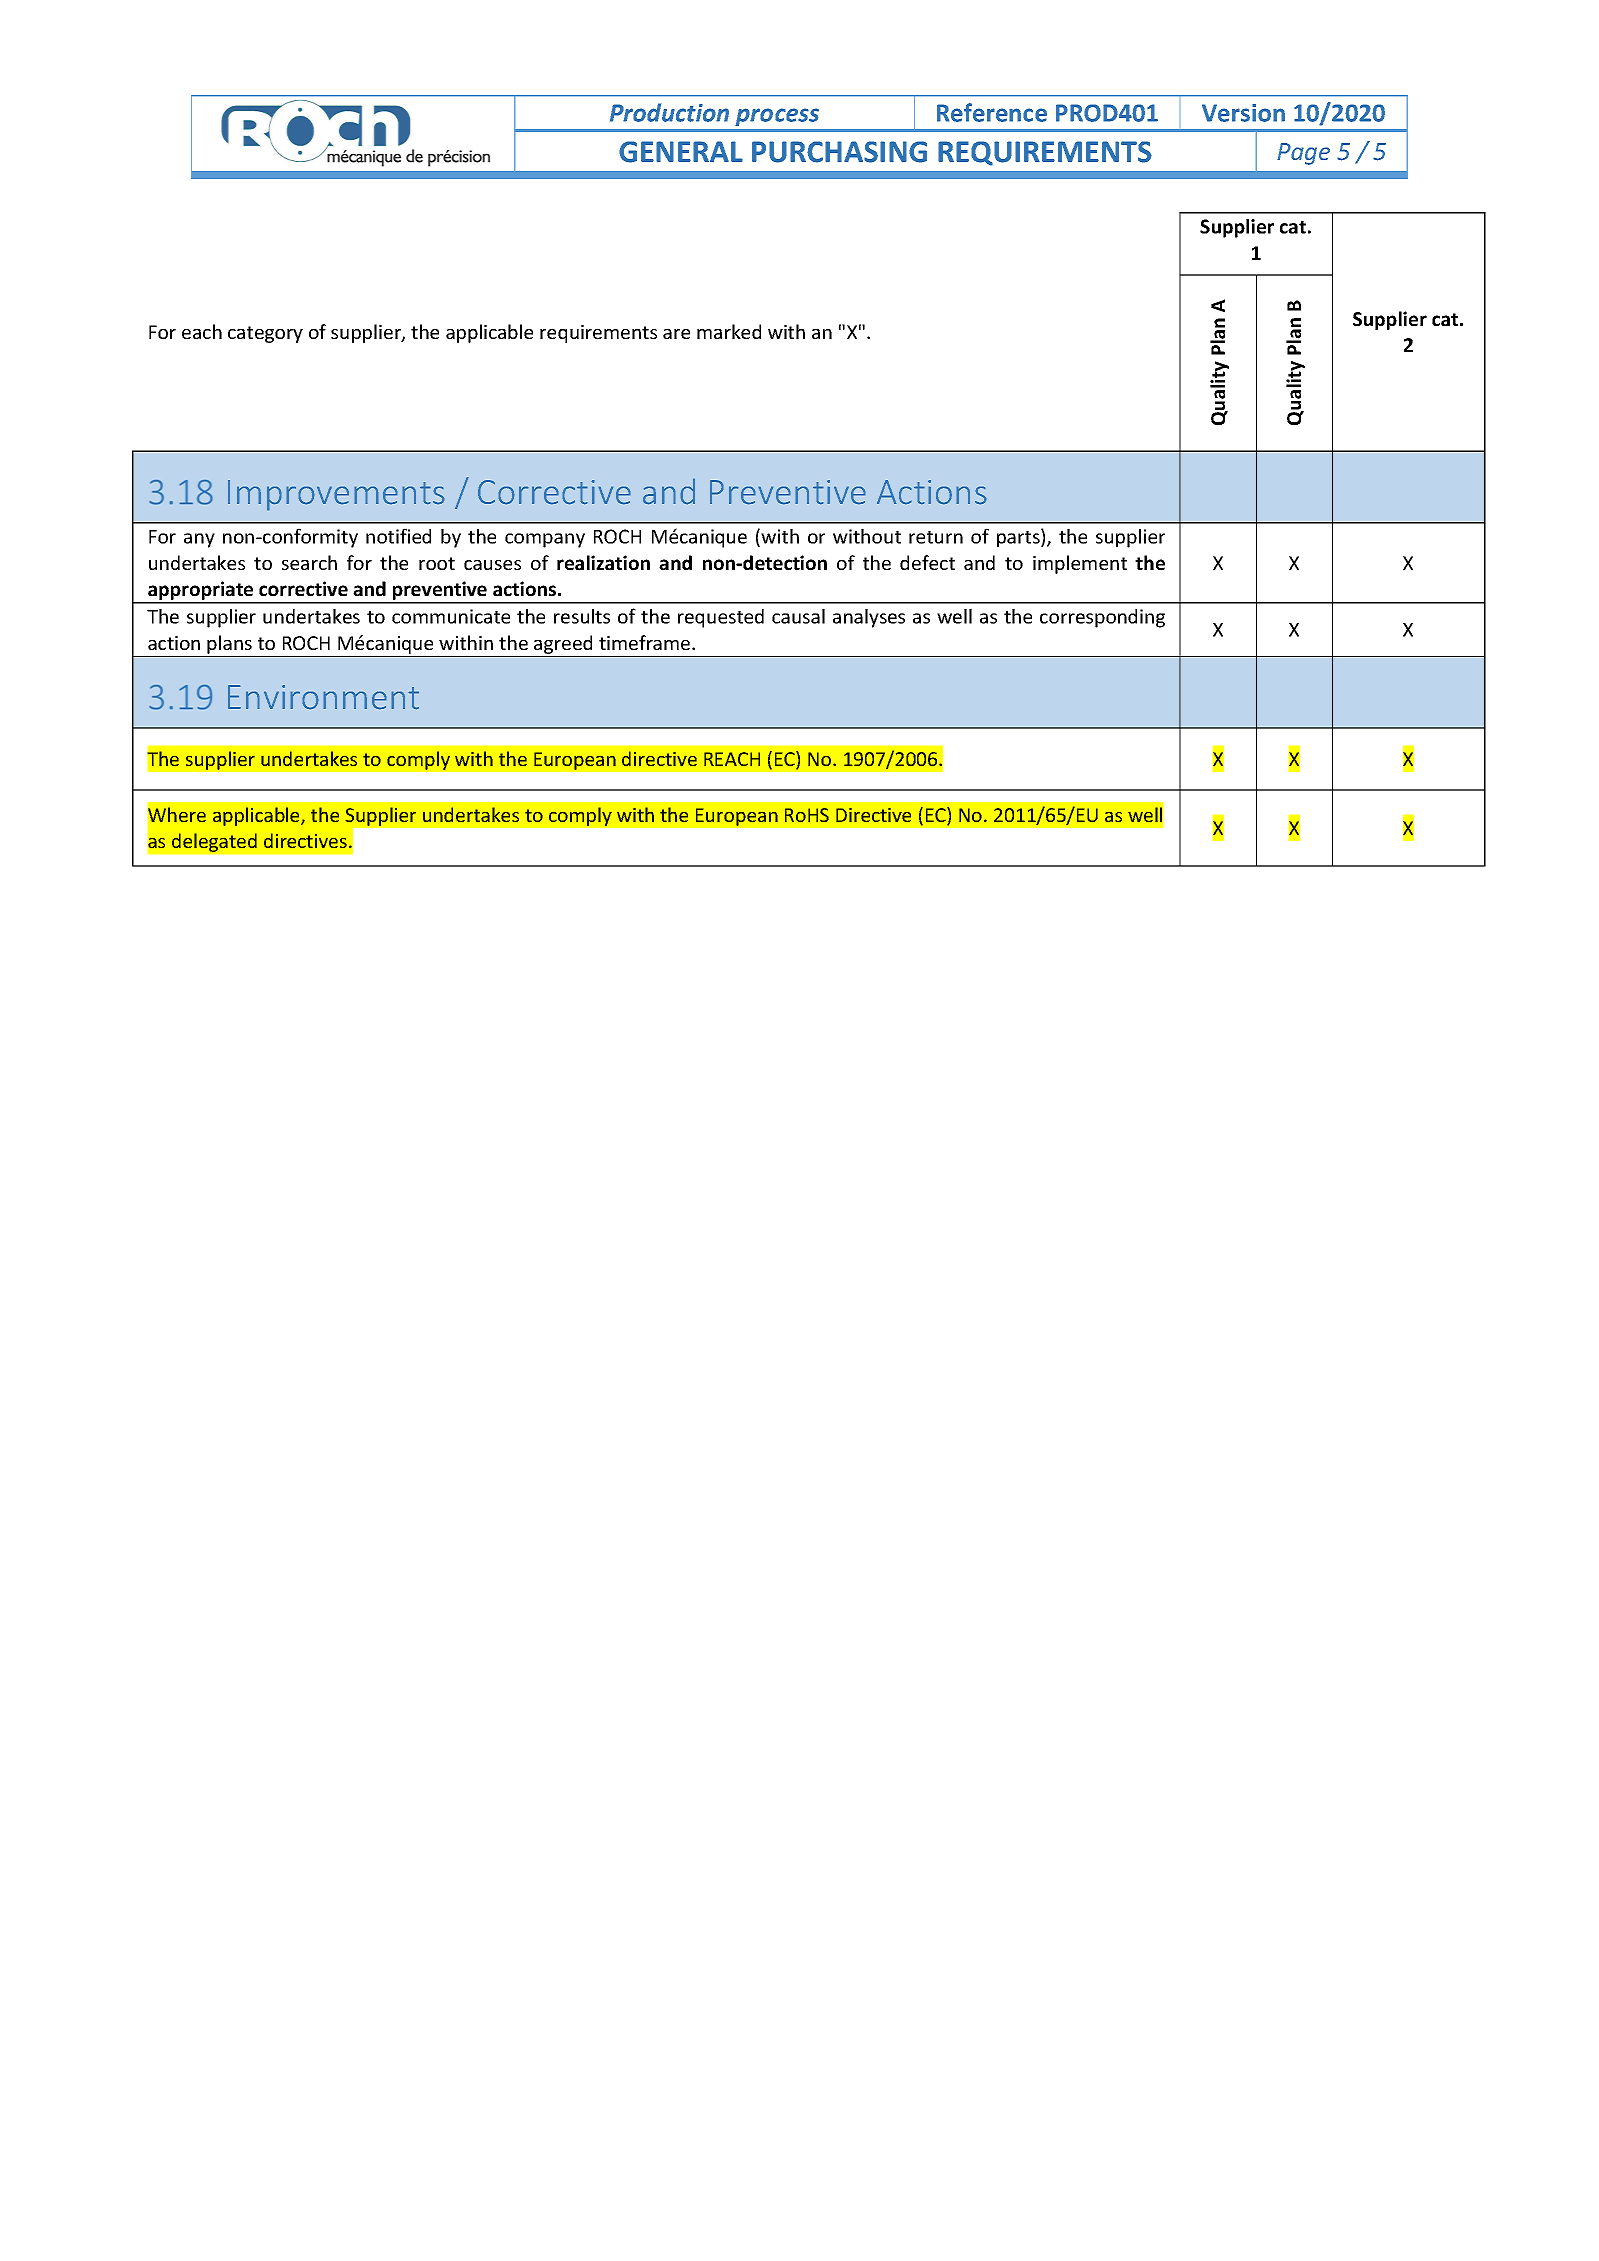 This image has height=2261, width=1599. What do you see at coordinates (1019, 538) in the image?
I see `parts` at bounding box center [1019, 538].
